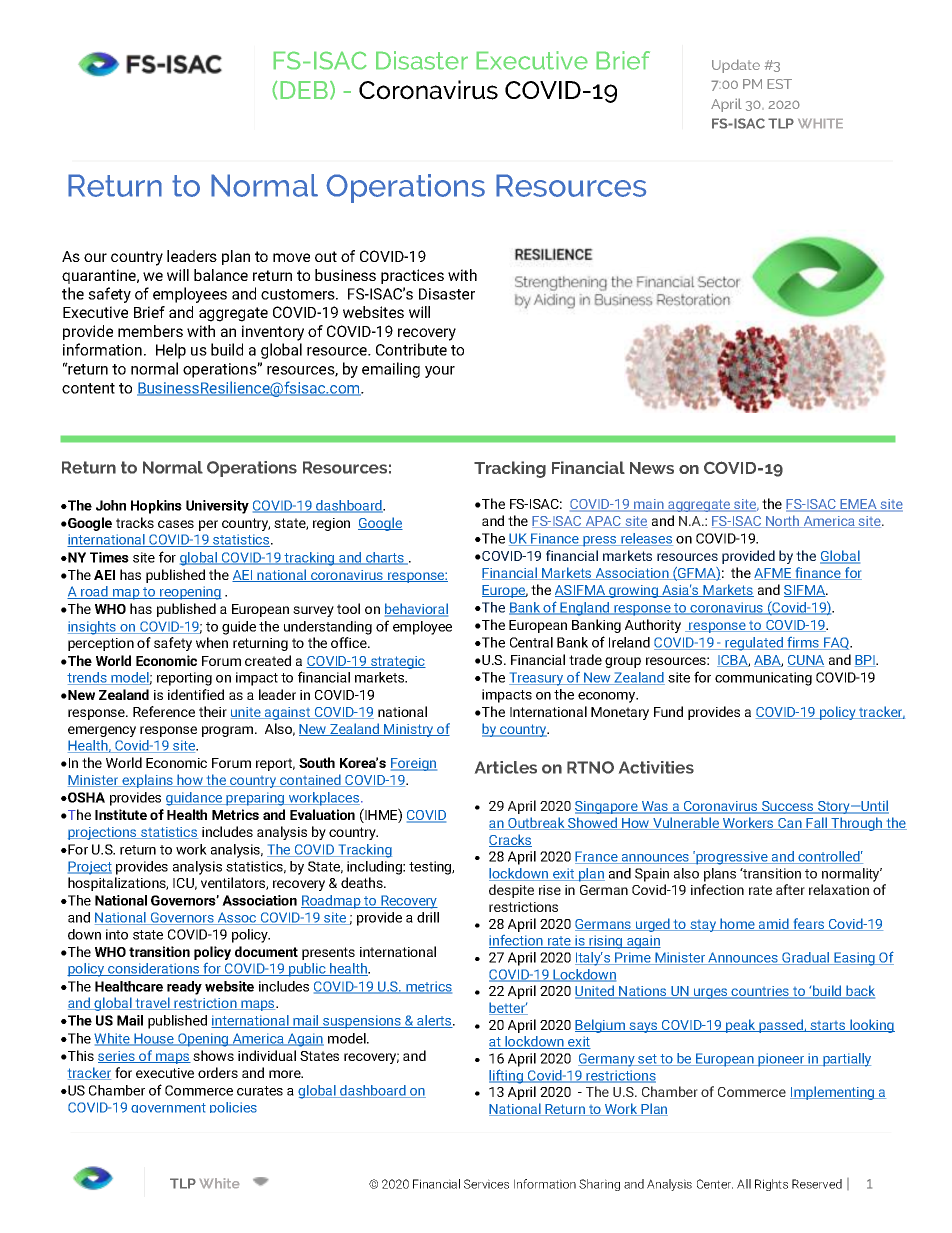 The width and height of the screenshot is (952, 1233). What do you see at coordinates (412, 276) in the screenshot?
I see `practices` at bounding box center [412, 276].
